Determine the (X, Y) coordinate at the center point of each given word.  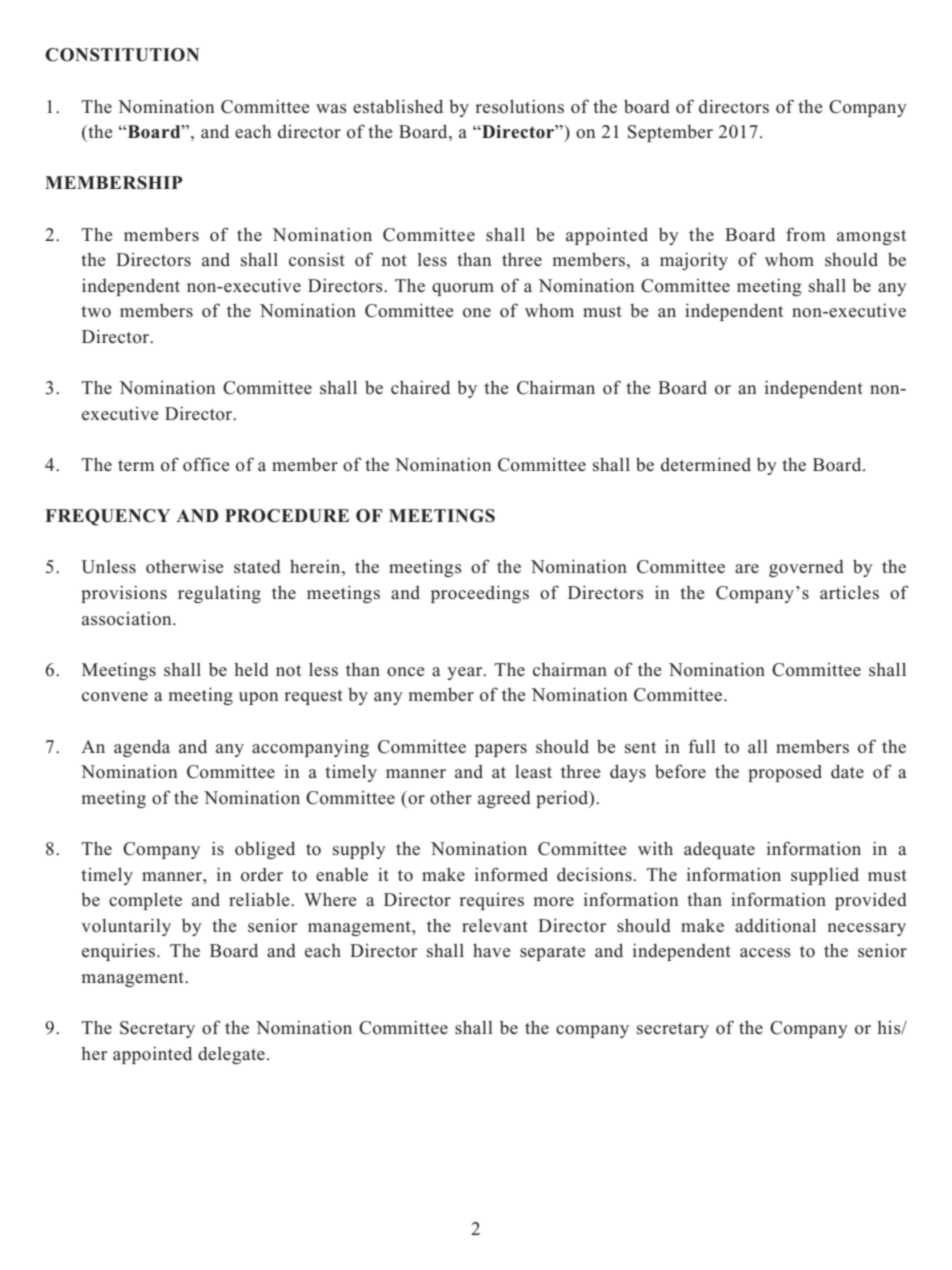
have (491, 950)
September (670, 133)
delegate (231, 1055)
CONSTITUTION (122, 55)
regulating (219, 594)
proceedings (480, 594)
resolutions (519, 106)
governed (806, 568)
